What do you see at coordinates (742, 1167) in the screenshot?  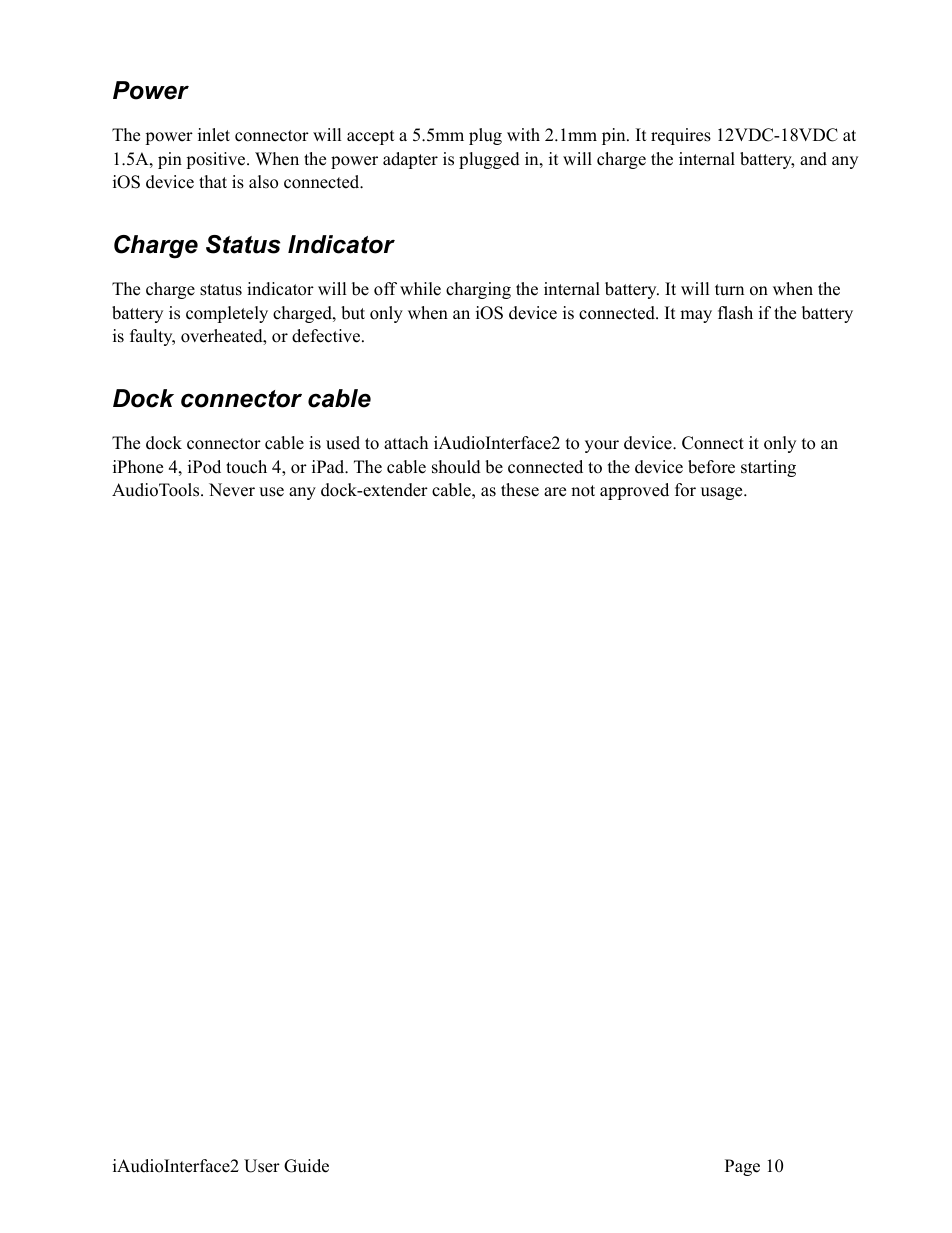 I see `Page` at bounding box center [742, 1167].
